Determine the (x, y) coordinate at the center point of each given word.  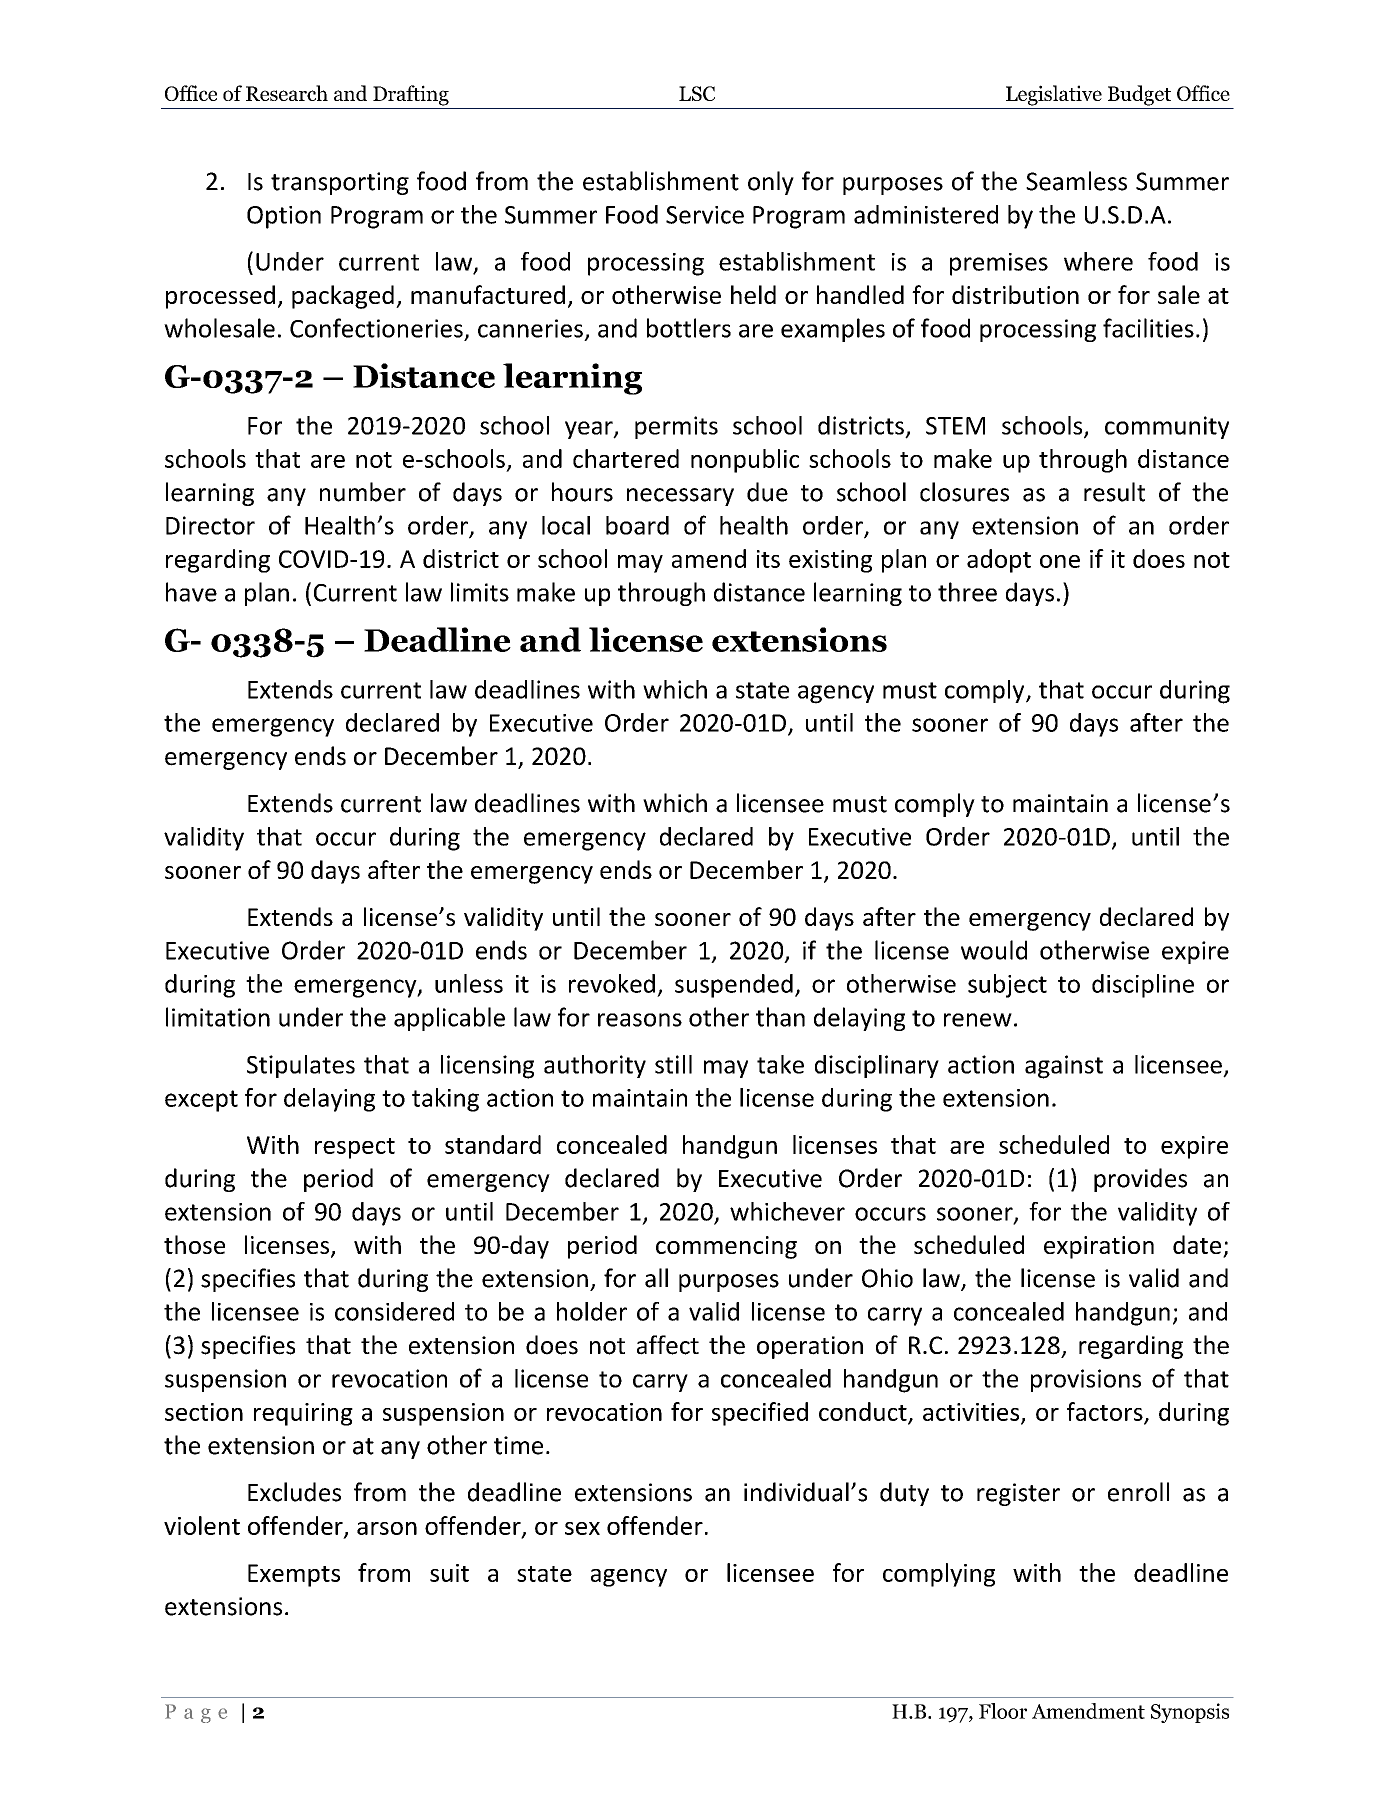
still (673, 1064)
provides (1140, 1180)
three (967, 592)
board (637, 525)
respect (355, 1148)
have (191, 592)
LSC (697, 93)
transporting (340, 183)
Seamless (1076, 181)
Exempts (294, 1575)
